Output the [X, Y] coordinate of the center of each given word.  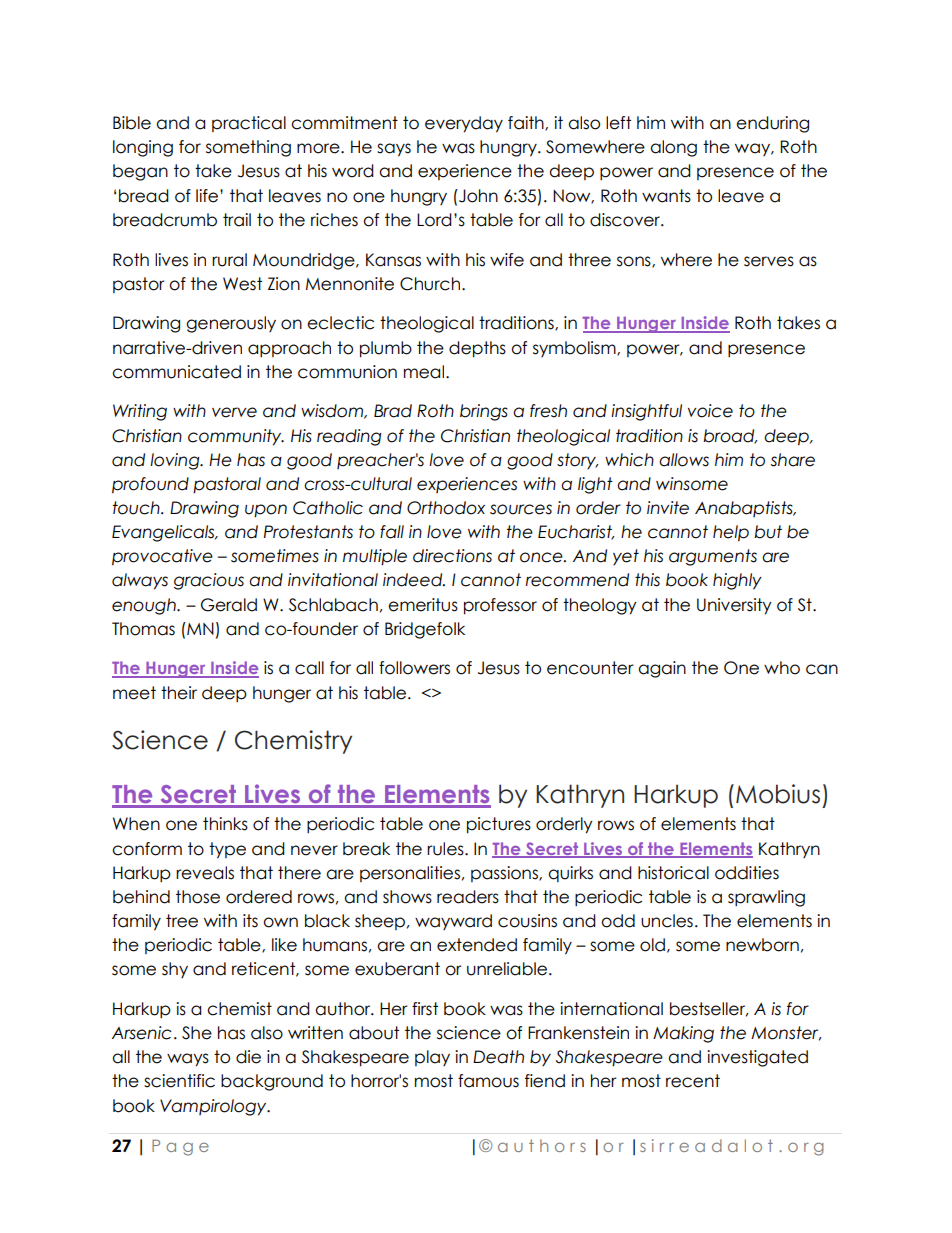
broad [730, 436]
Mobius [778, 794]
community [236, 437]
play [432, 1058]
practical [249, 124]
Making [683, 1034]
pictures [499, 825]
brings [484, 412]
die [248, 1057]
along [673, 148]
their [179, 693]
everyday [464, 124]
